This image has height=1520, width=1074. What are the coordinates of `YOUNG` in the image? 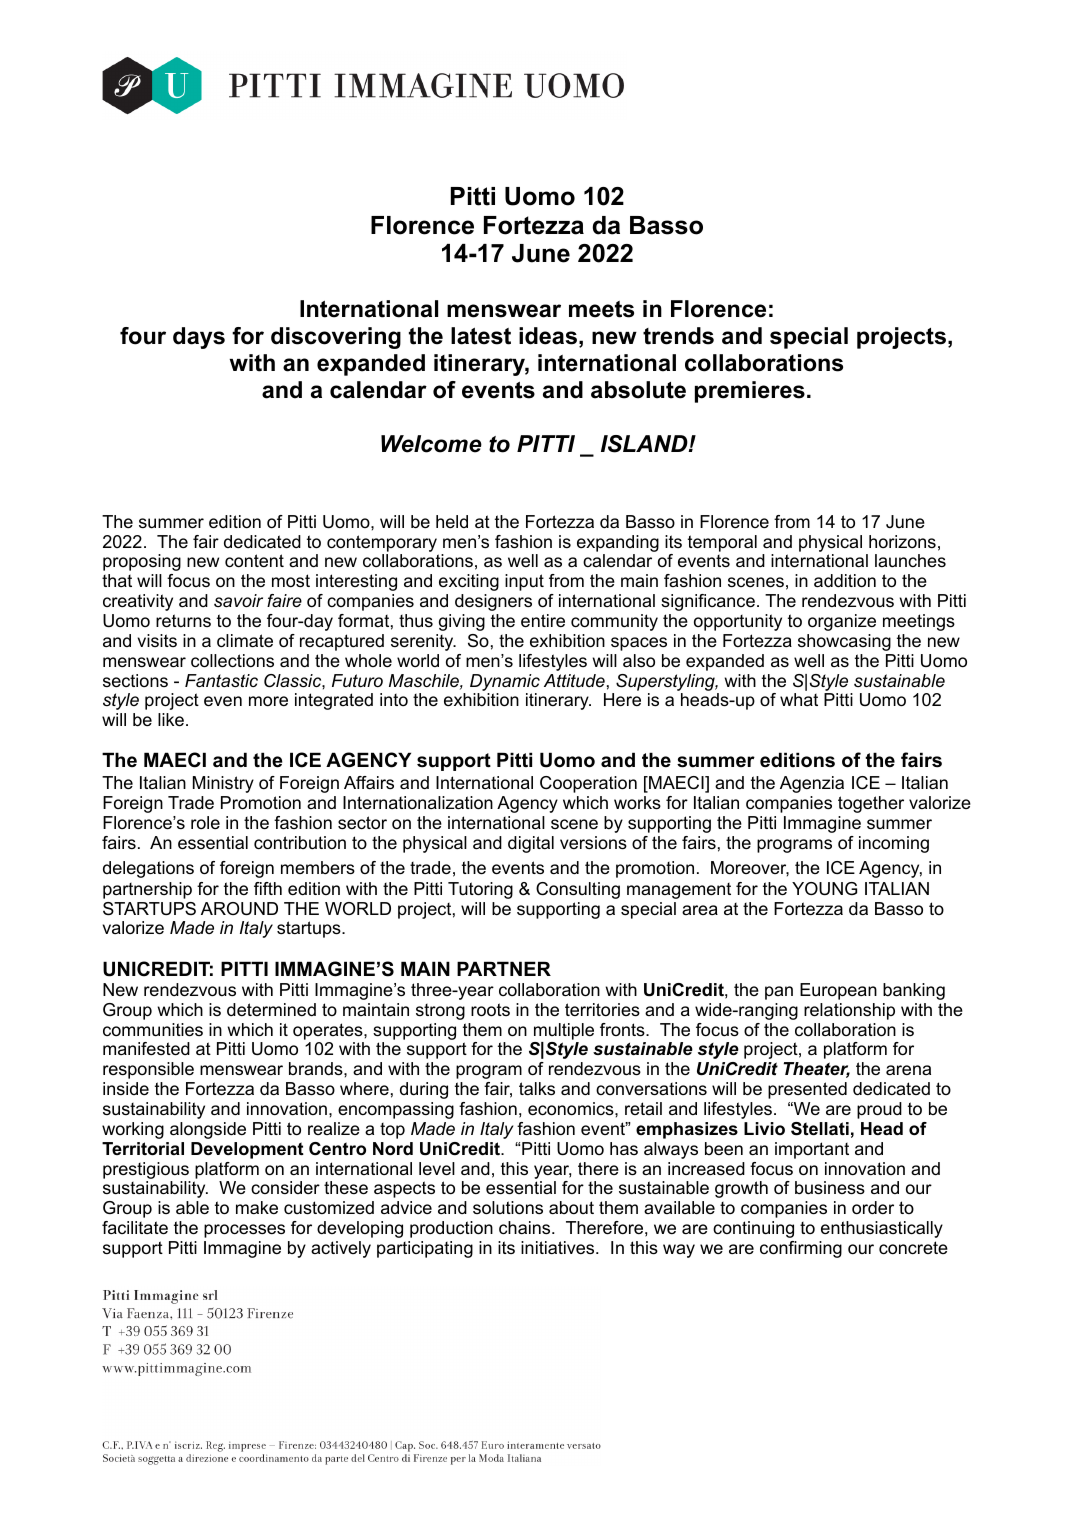 It's located at (824, 888).
